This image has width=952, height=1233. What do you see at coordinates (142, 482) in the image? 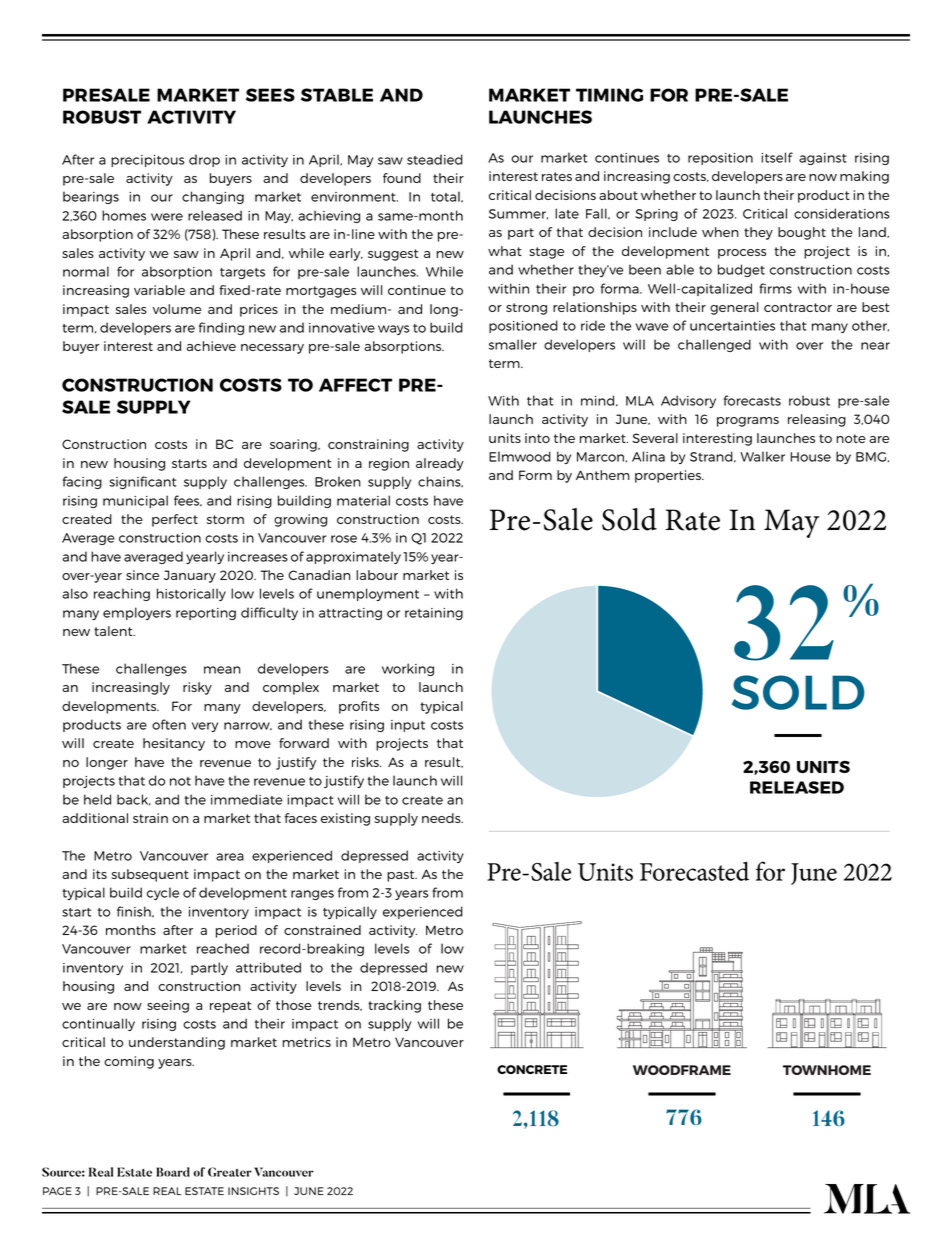
I see `significant` at bounding box center [142, 482].
